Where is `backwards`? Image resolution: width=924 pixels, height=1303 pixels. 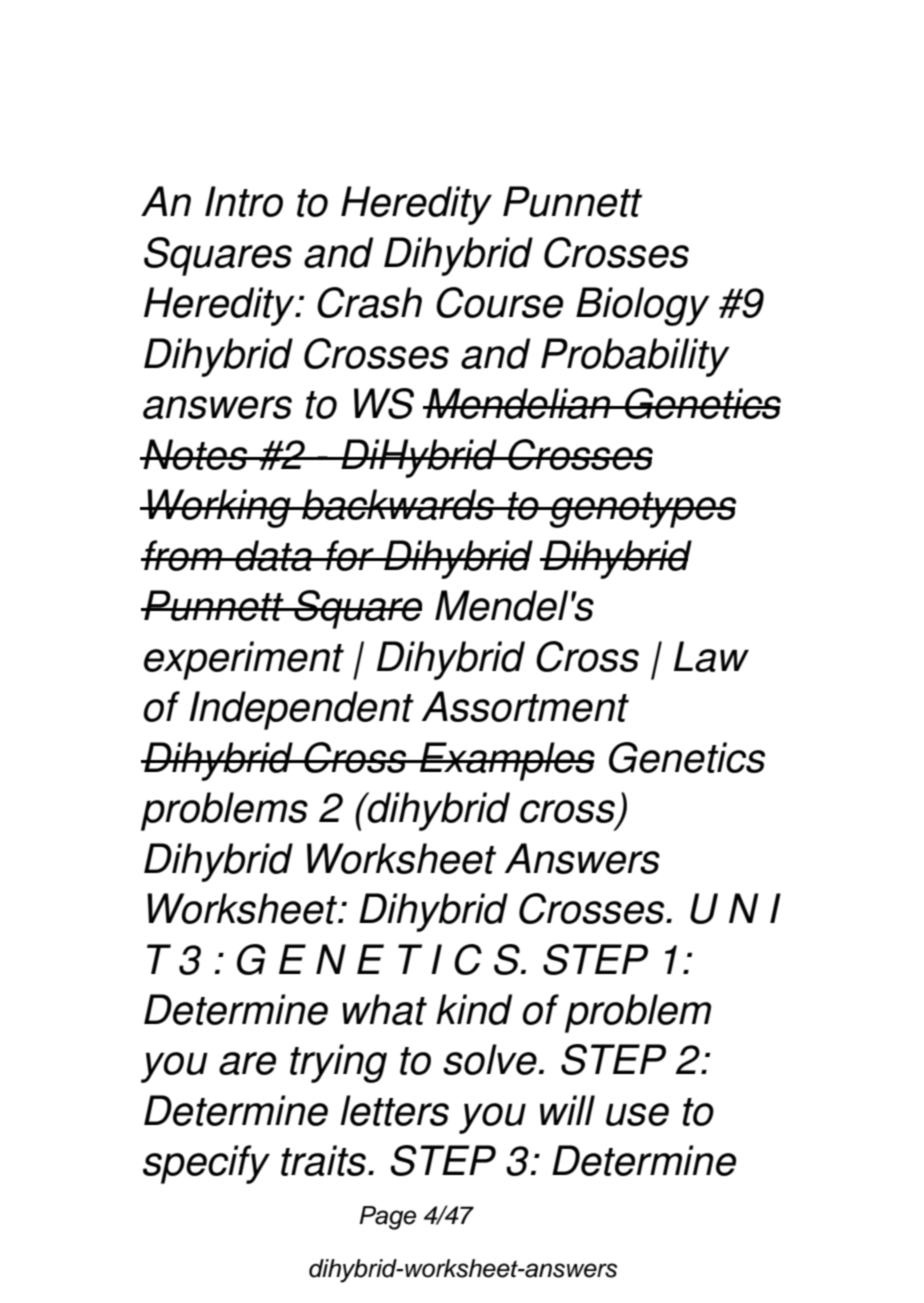 backwards is located at coordinates (398, 504).
